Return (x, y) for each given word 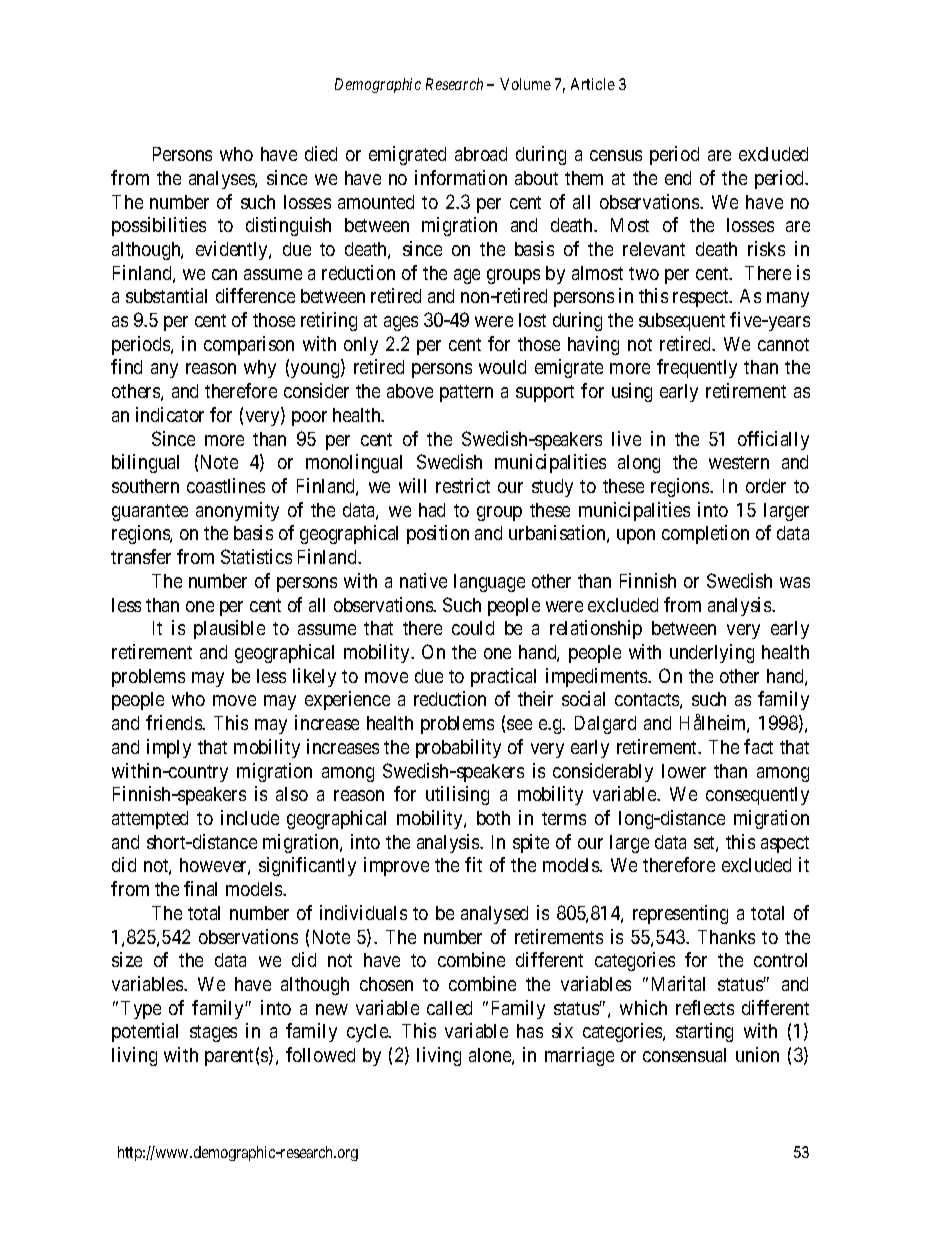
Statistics (256, 556)
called (449, 1008)
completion (705, 534)
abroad (481, 154)
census (616, 155)
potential (145, 1032)
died (321, 153)
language (489, 583)
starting (704, 1032)
